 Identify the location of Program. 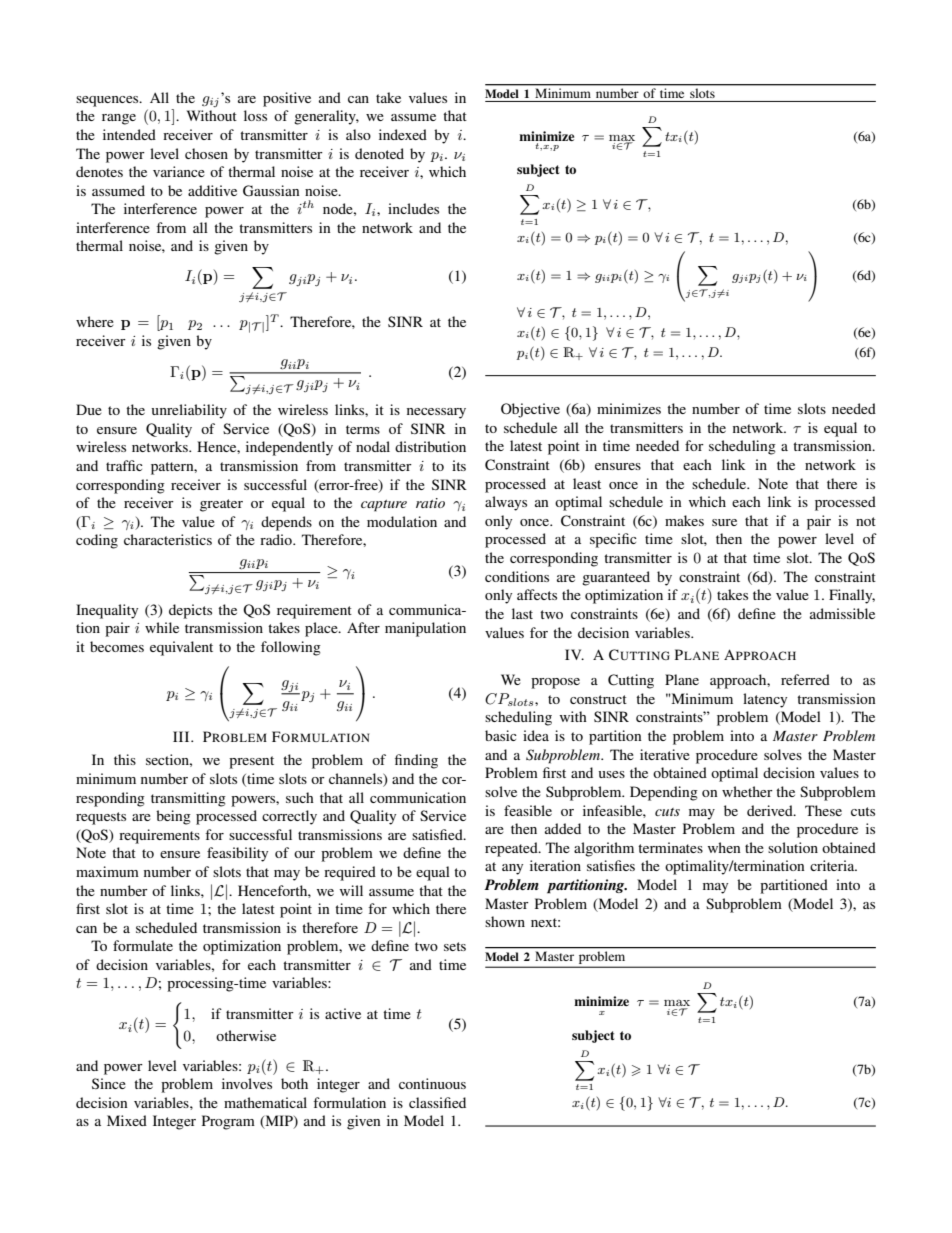
(228, 1122).
